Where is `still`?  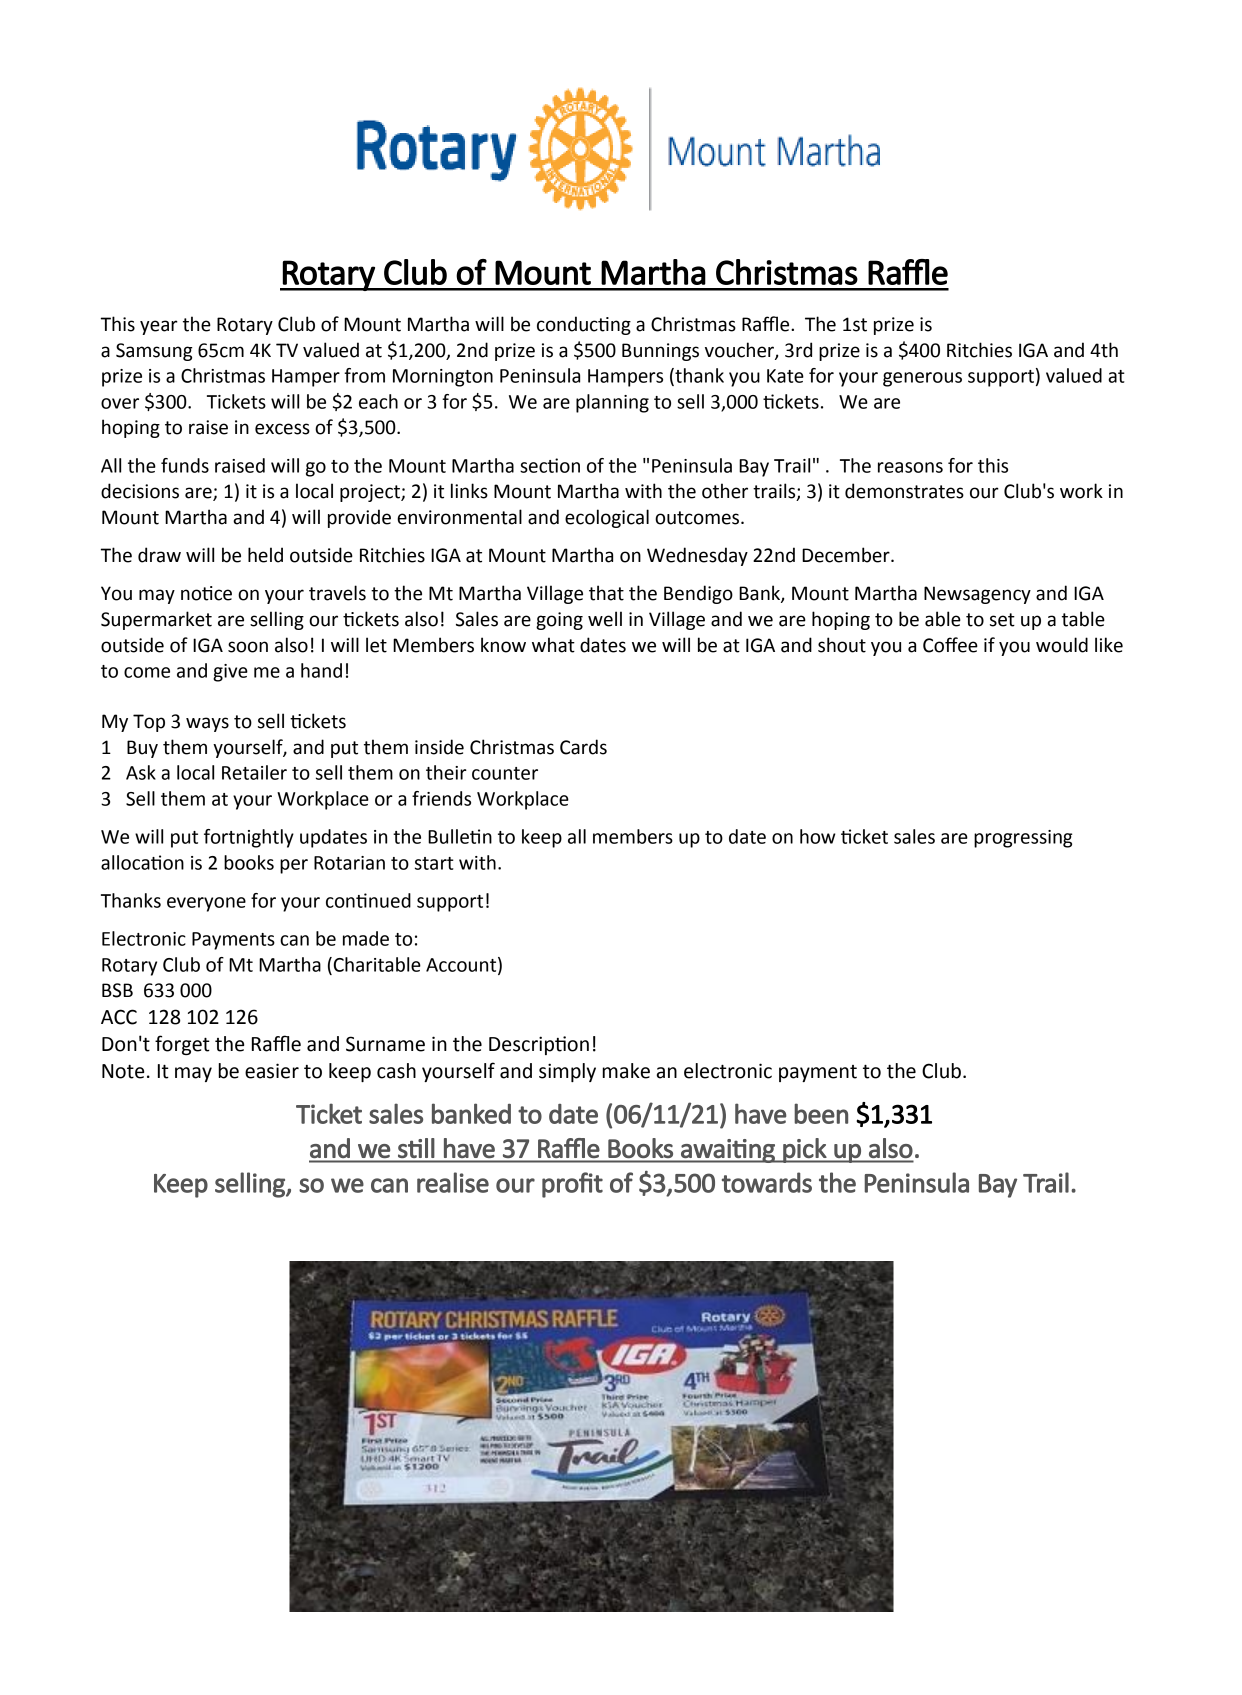 still is located at coordinates (416, 1148).
